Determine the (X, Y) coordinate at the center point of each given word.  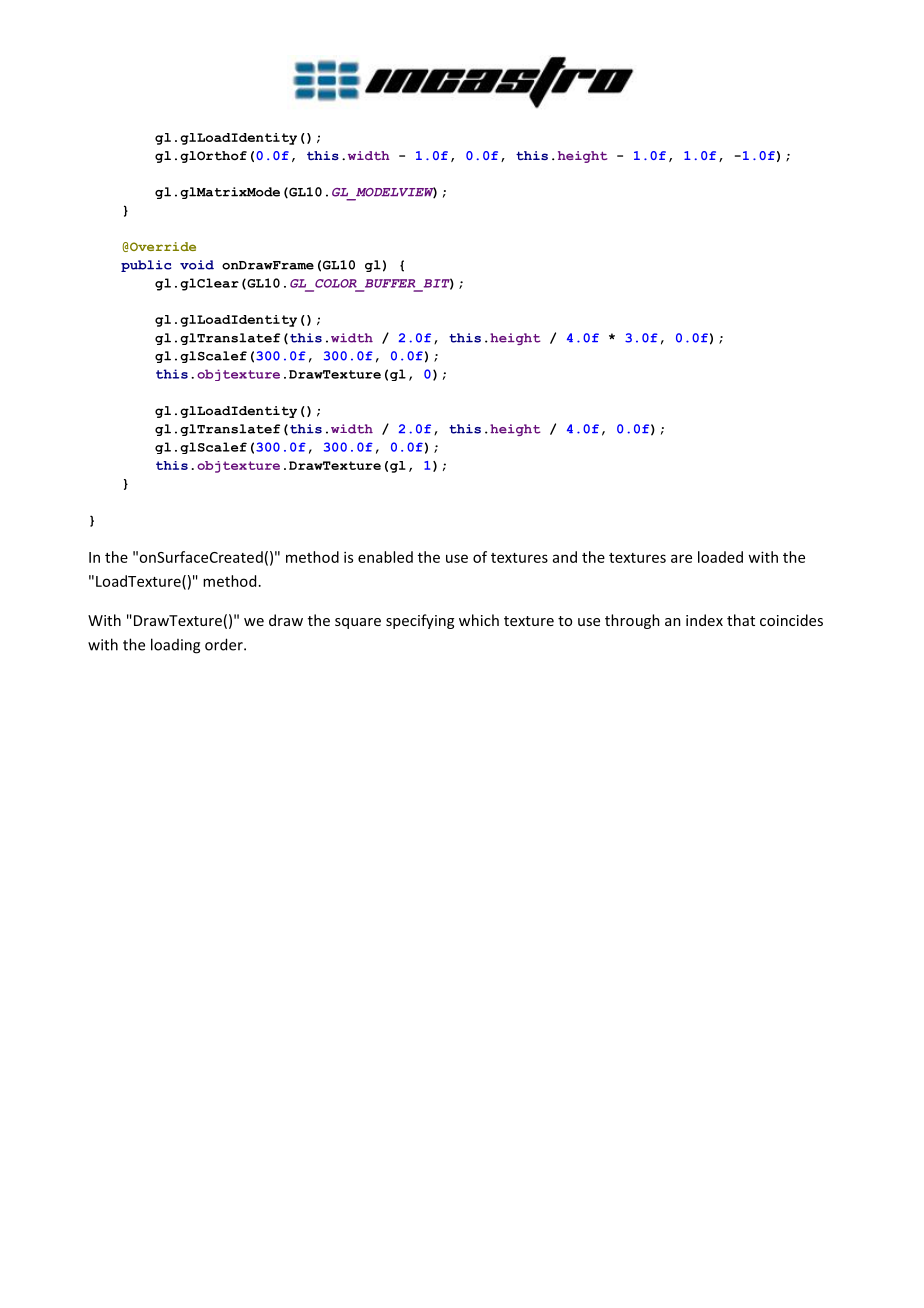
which (479, 620)
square (358, 623)
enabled (385, 557)
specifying (420, 621)
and (565, 557)
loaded (720, 557)
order (225, 644)
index (704, 620)
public (146, 266)
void (197, 265)
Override (162, 246)
